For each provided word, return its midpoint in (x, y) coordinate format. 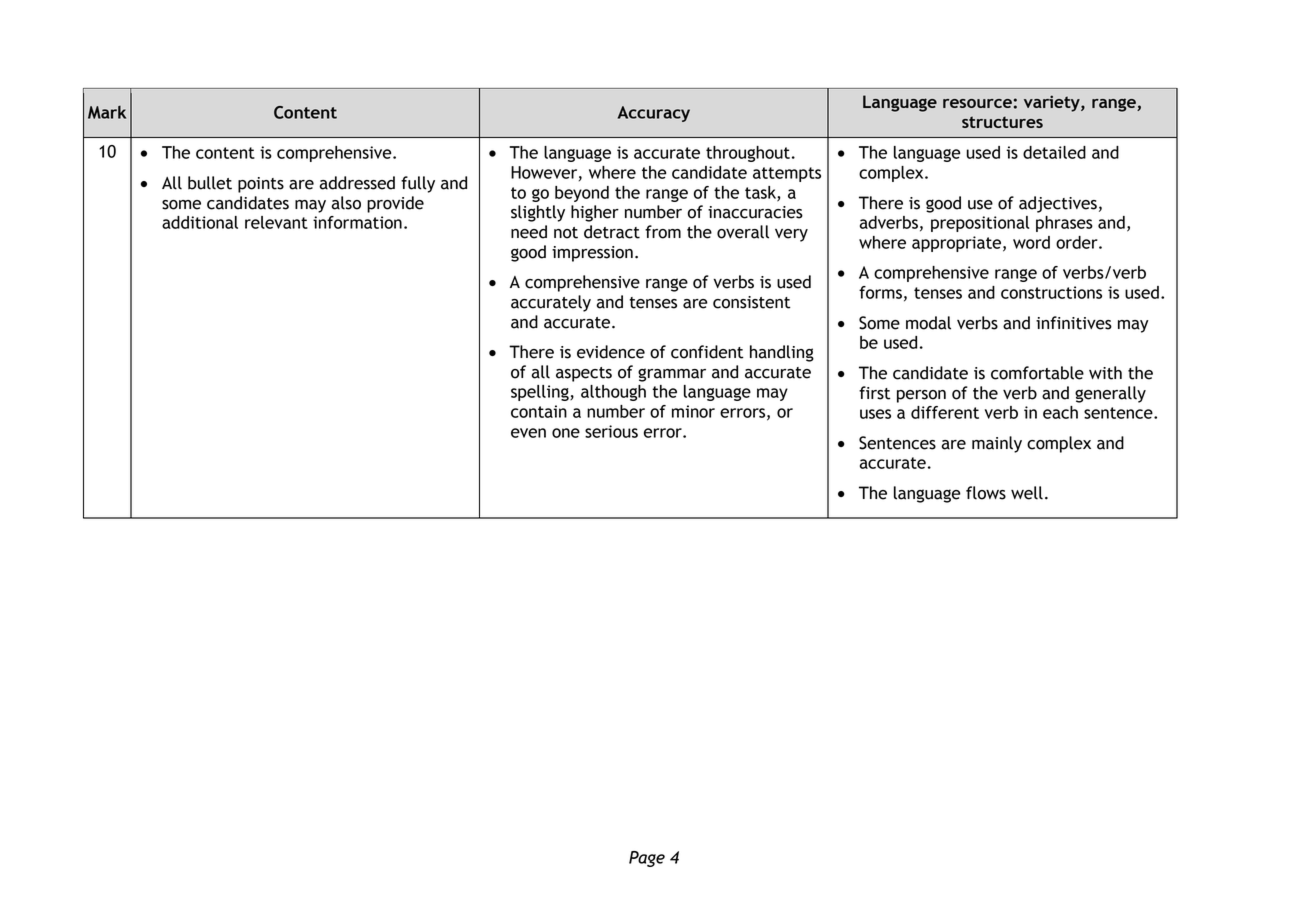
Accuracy (654, 114)
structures (1002, 122)
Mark (107, 112)
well (1027, 493)
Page (647, 859)
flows (986, 493)
